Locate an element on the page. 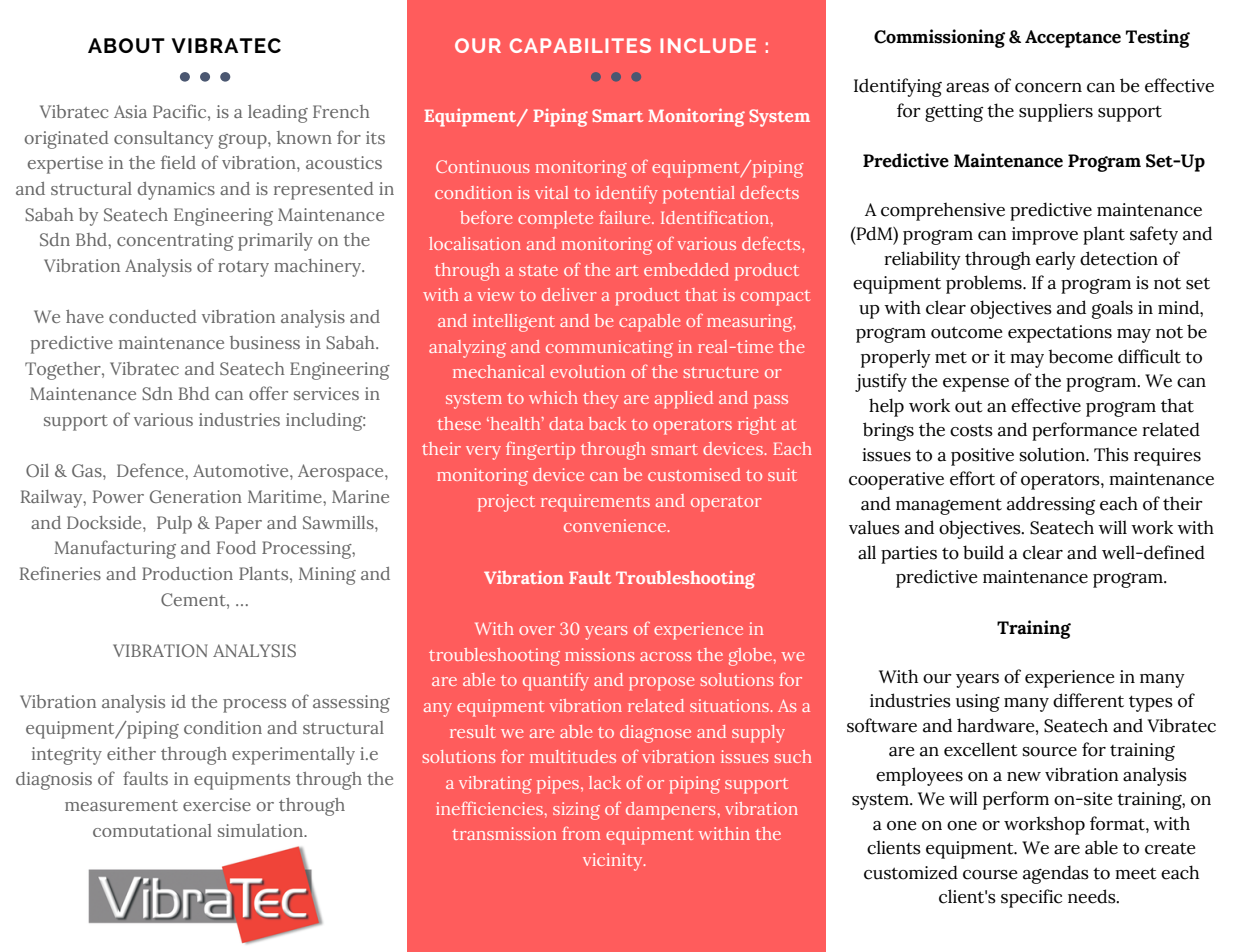  Refineries is located at coordinates (60, 573).
